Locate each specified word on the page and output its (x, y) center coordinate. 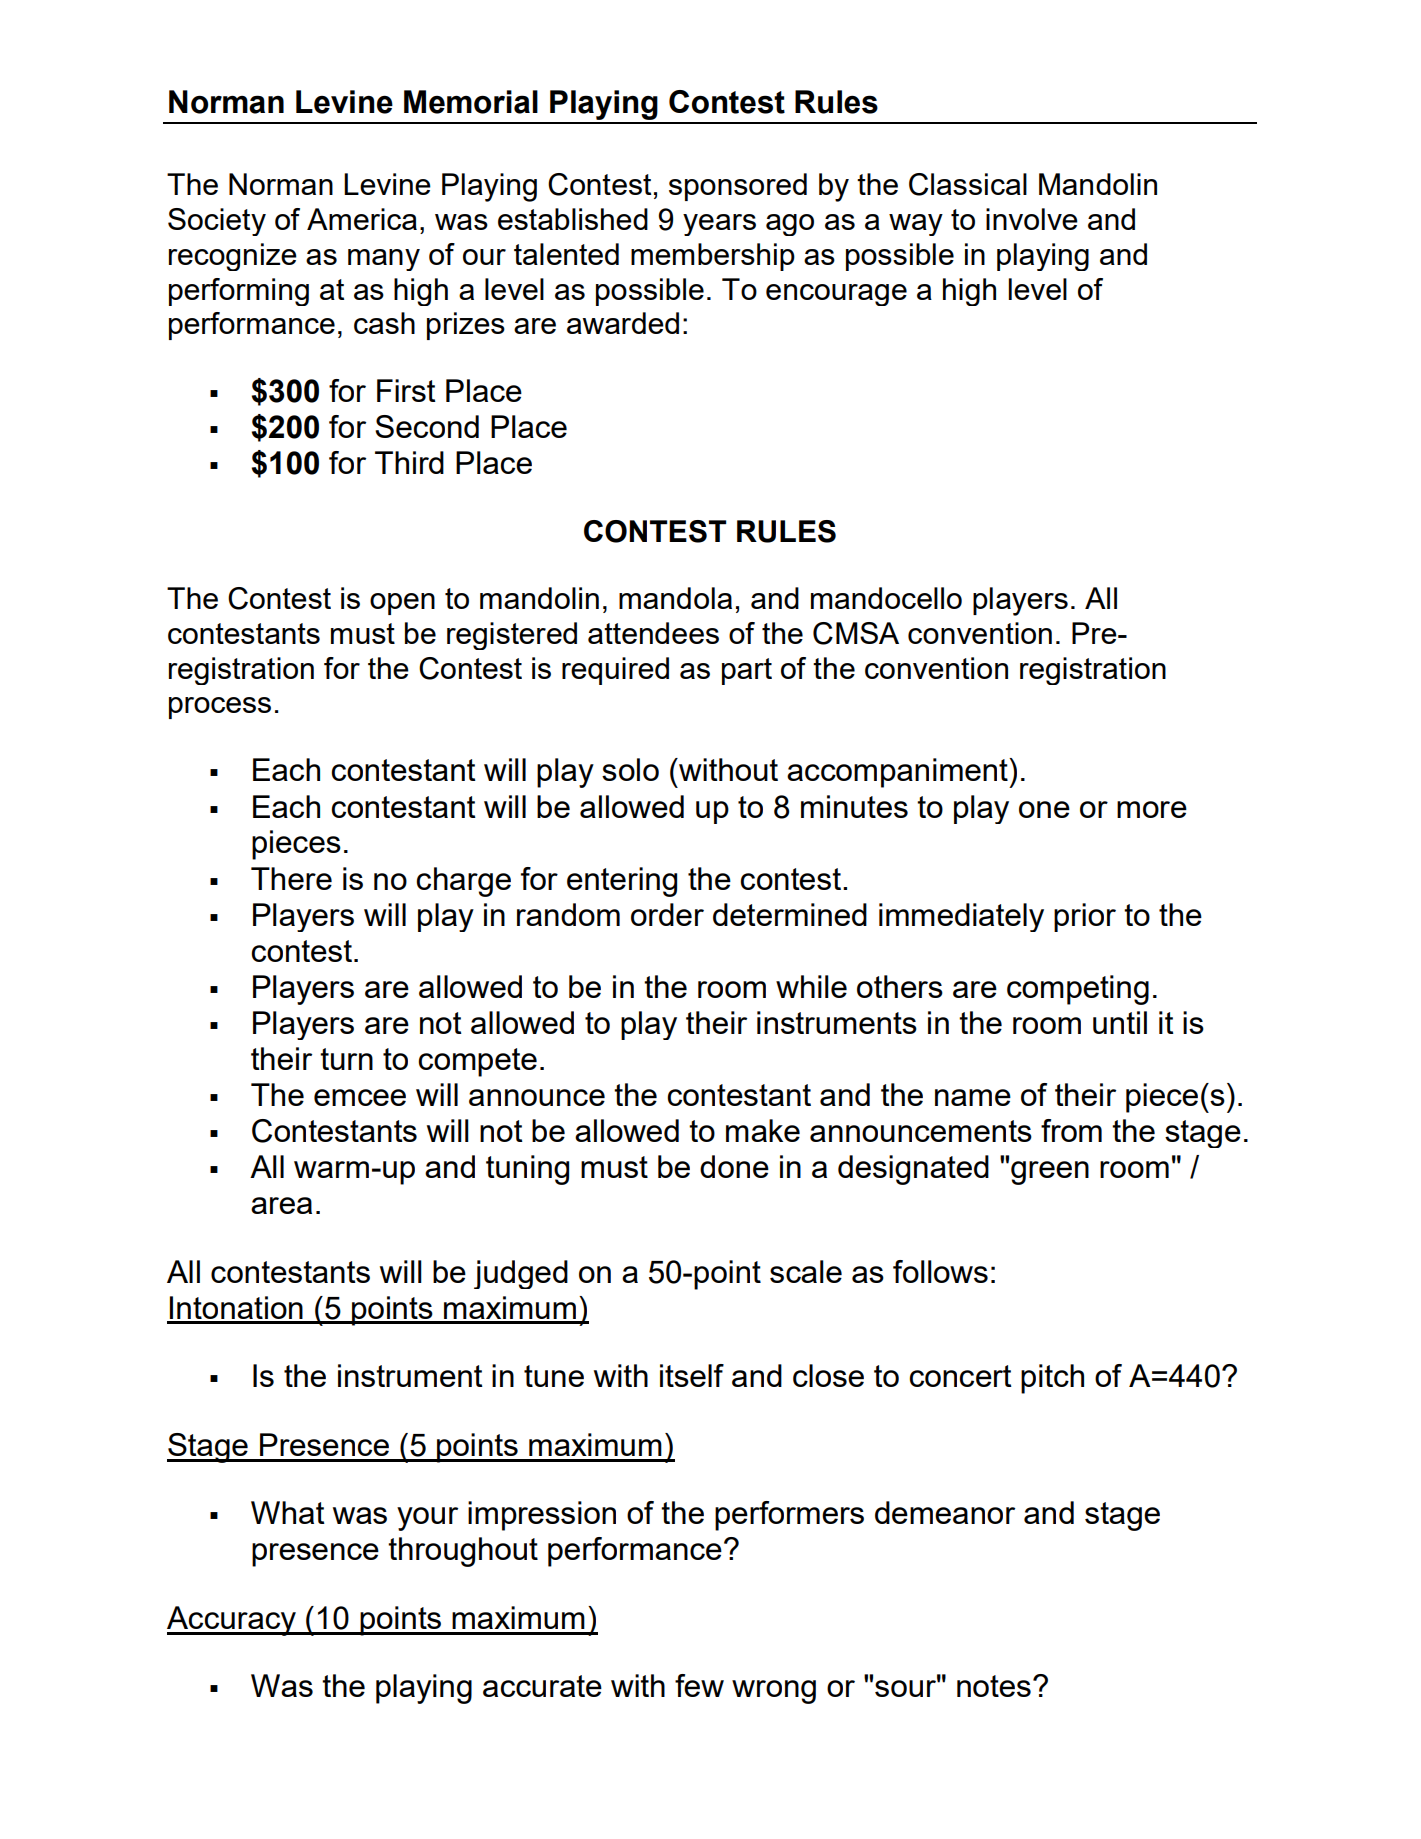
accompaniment (898, 773)
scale (806, 1271)
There (291, 878)
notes (994, 1686)
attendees (653, 633)
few (699, 1685)
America (362, 219)
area (281, 1205)
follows (940, 1271)
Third (409, 462)
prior (1085, 917)
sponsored (738, 187)
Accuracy (232, 1621)
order (667, 914)
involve (1032, 219)
